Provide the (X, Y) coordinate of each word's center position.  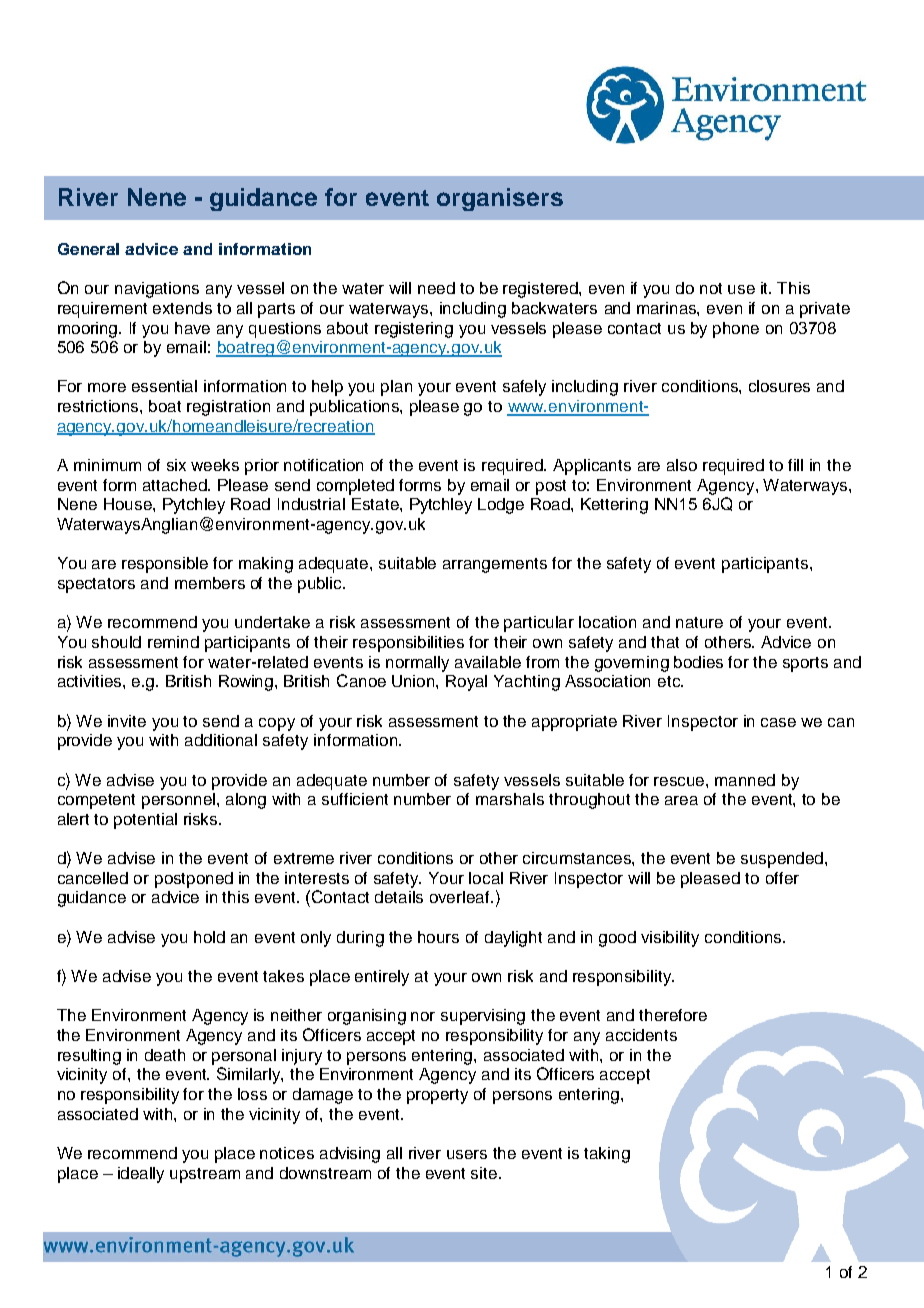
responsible (165, 565)
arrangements (495, 565)
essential (164, 386)
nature (699, 622)
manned (745, 780)
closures (779, 386)
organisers (500, 199)
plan (396, 388)
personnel (180, 801)
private (825, 310)
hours (438, 937)
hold (209, 937)
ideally (141, 1175)
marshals (510, 799)
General (88, 249)
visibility (670, 939)
